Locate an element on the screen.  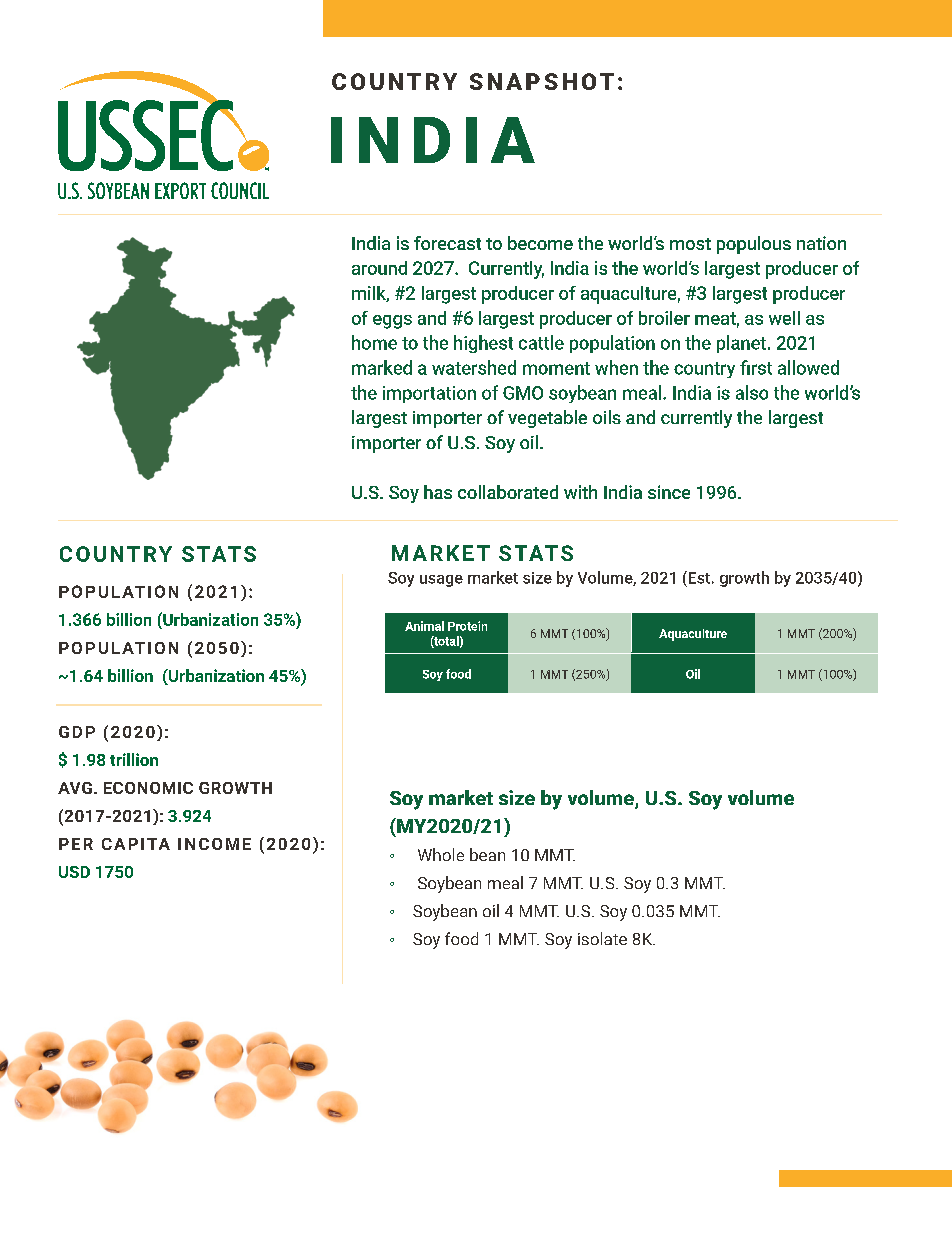
USD is located at coordinates (74, 872).
